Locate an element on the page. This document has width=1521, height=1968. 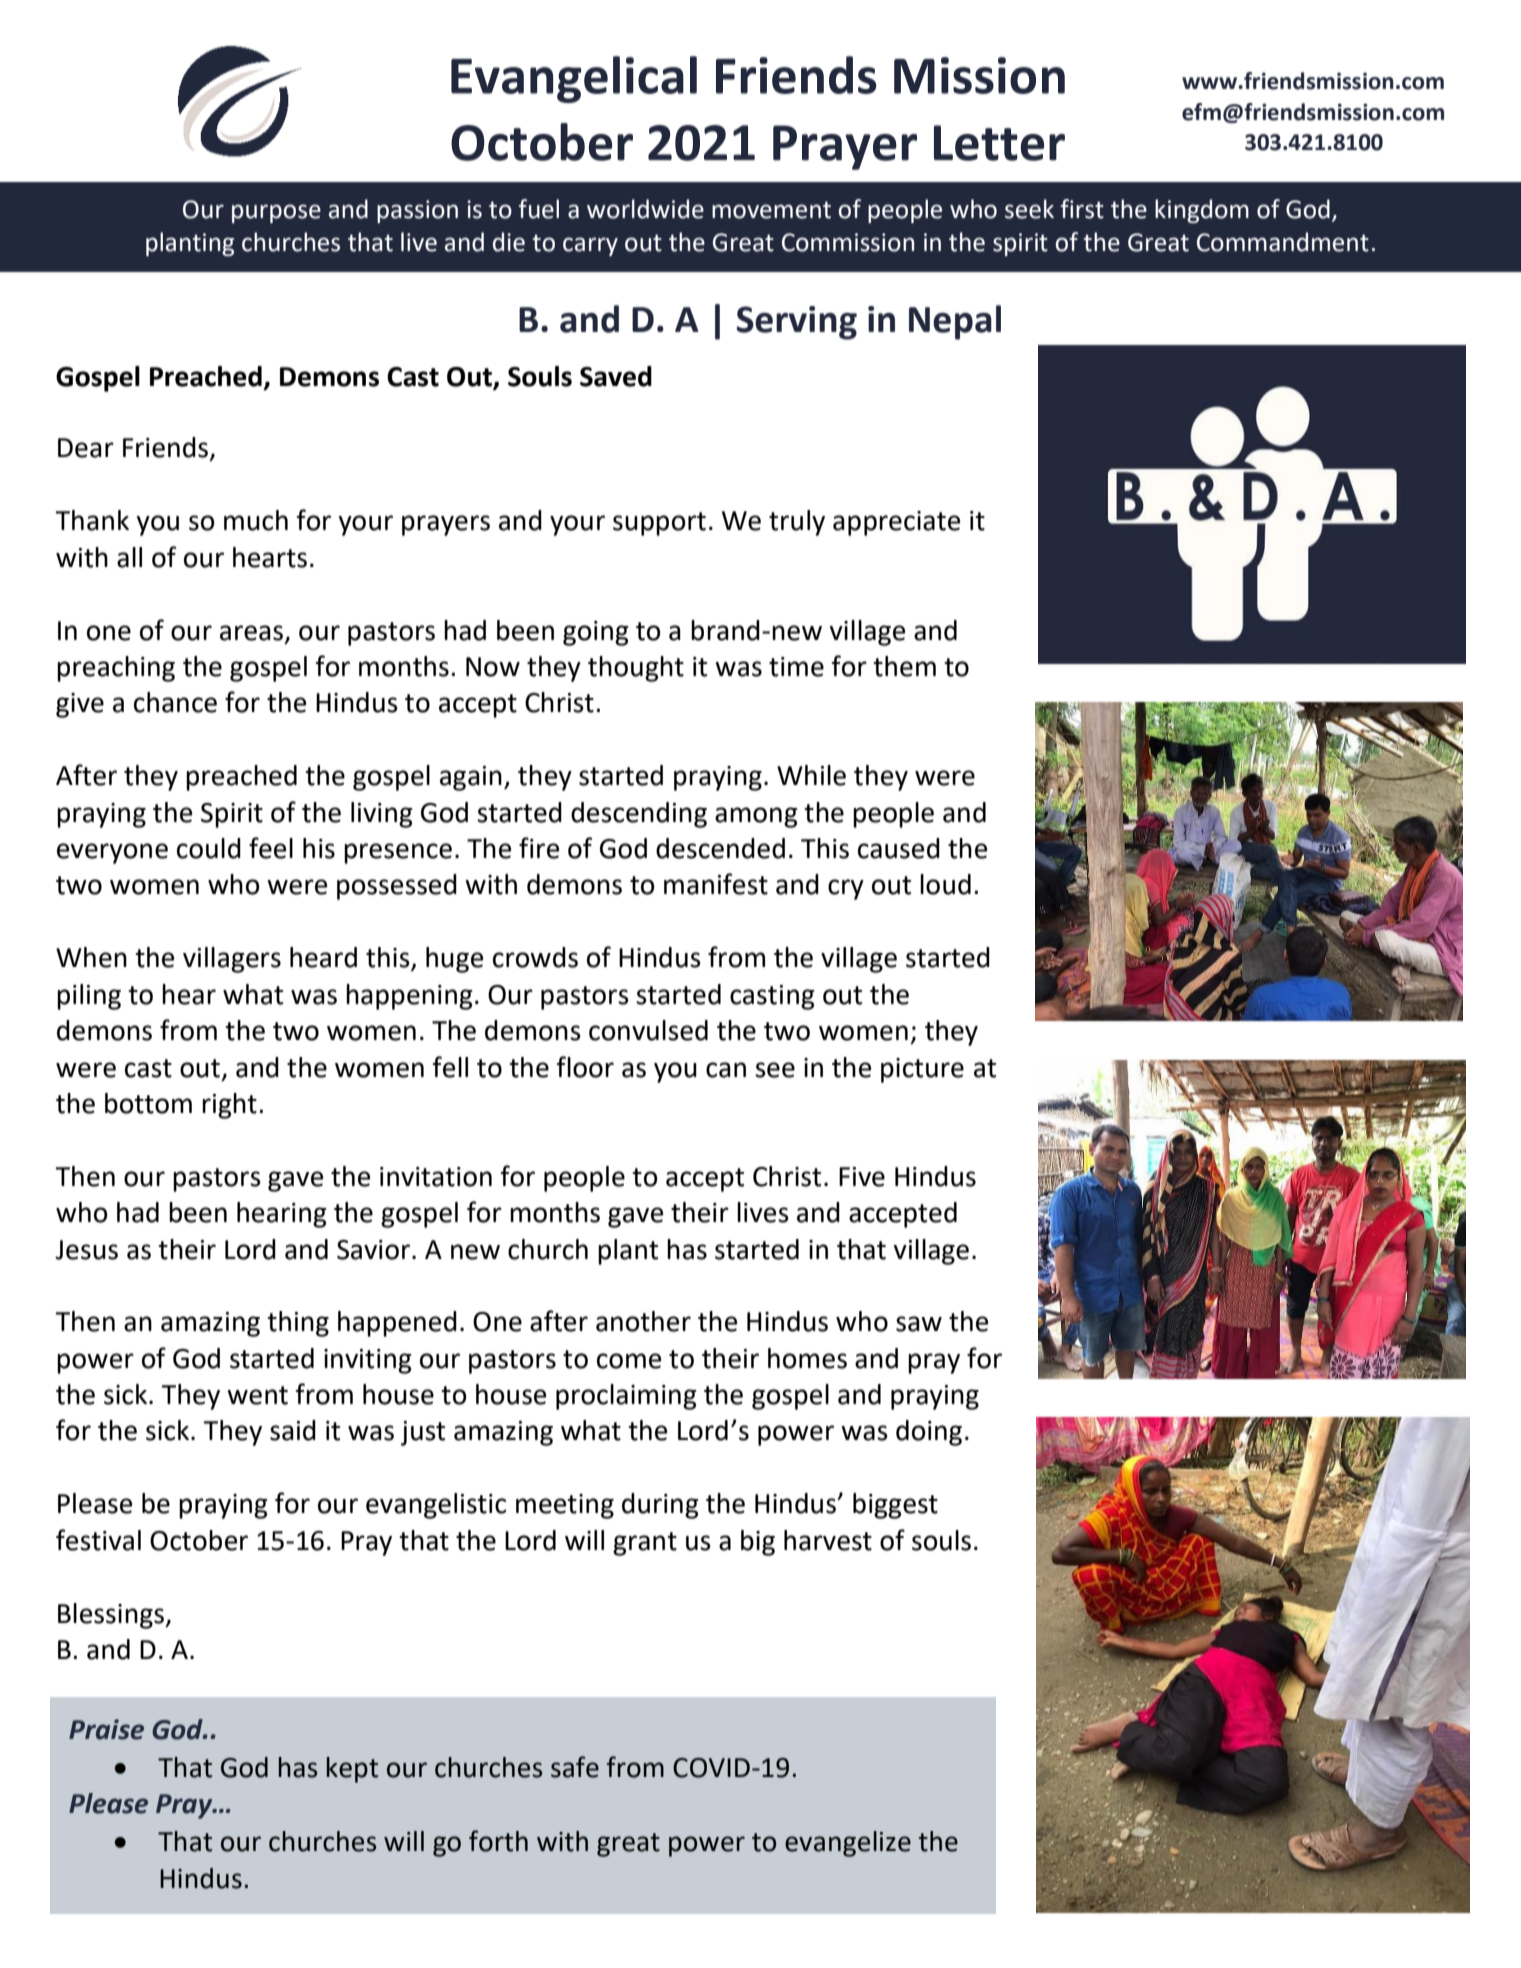
much is located at coordinates (256, 520).
